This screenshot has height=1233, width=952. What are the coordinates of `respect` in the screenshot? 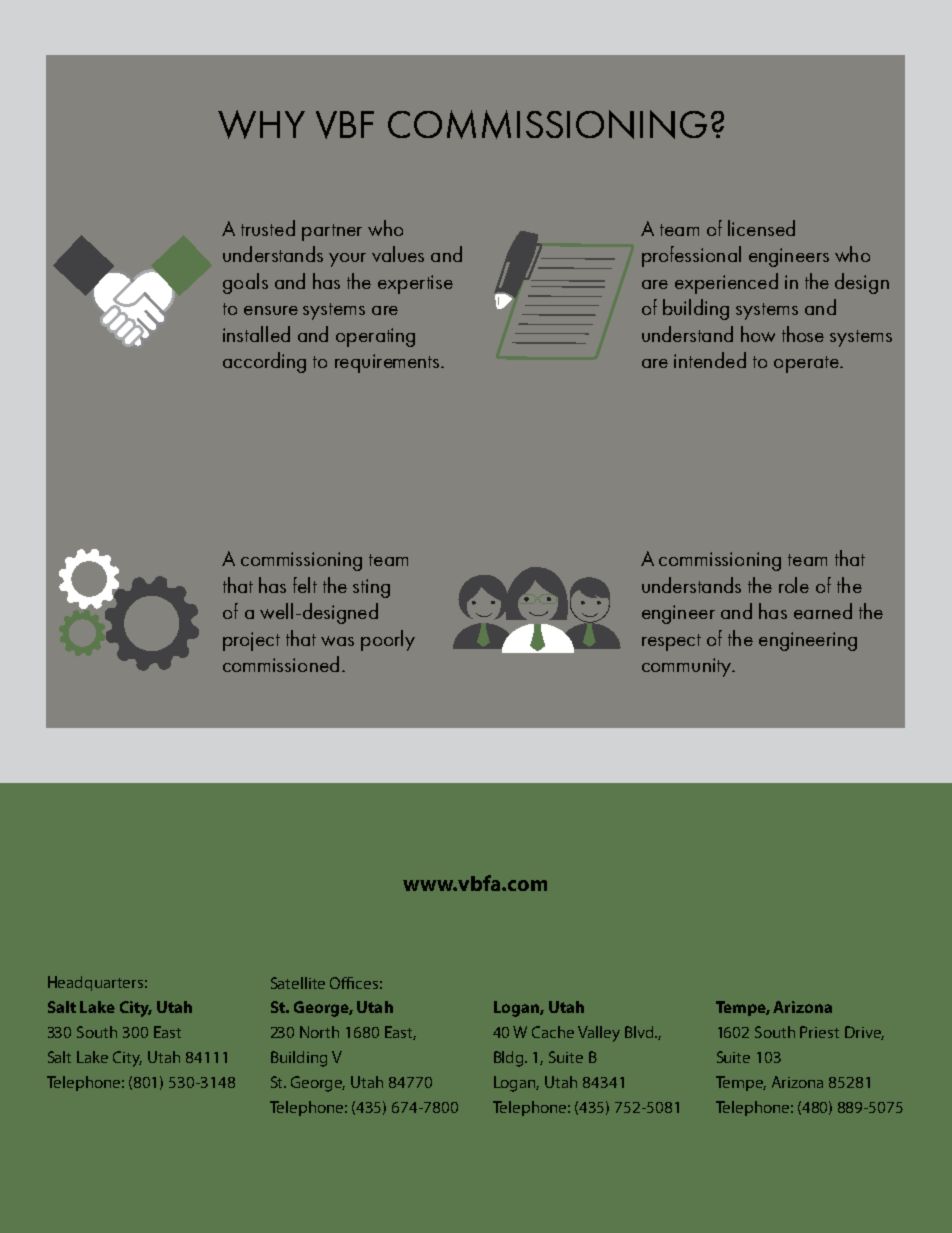 It's located at (671, 642).
